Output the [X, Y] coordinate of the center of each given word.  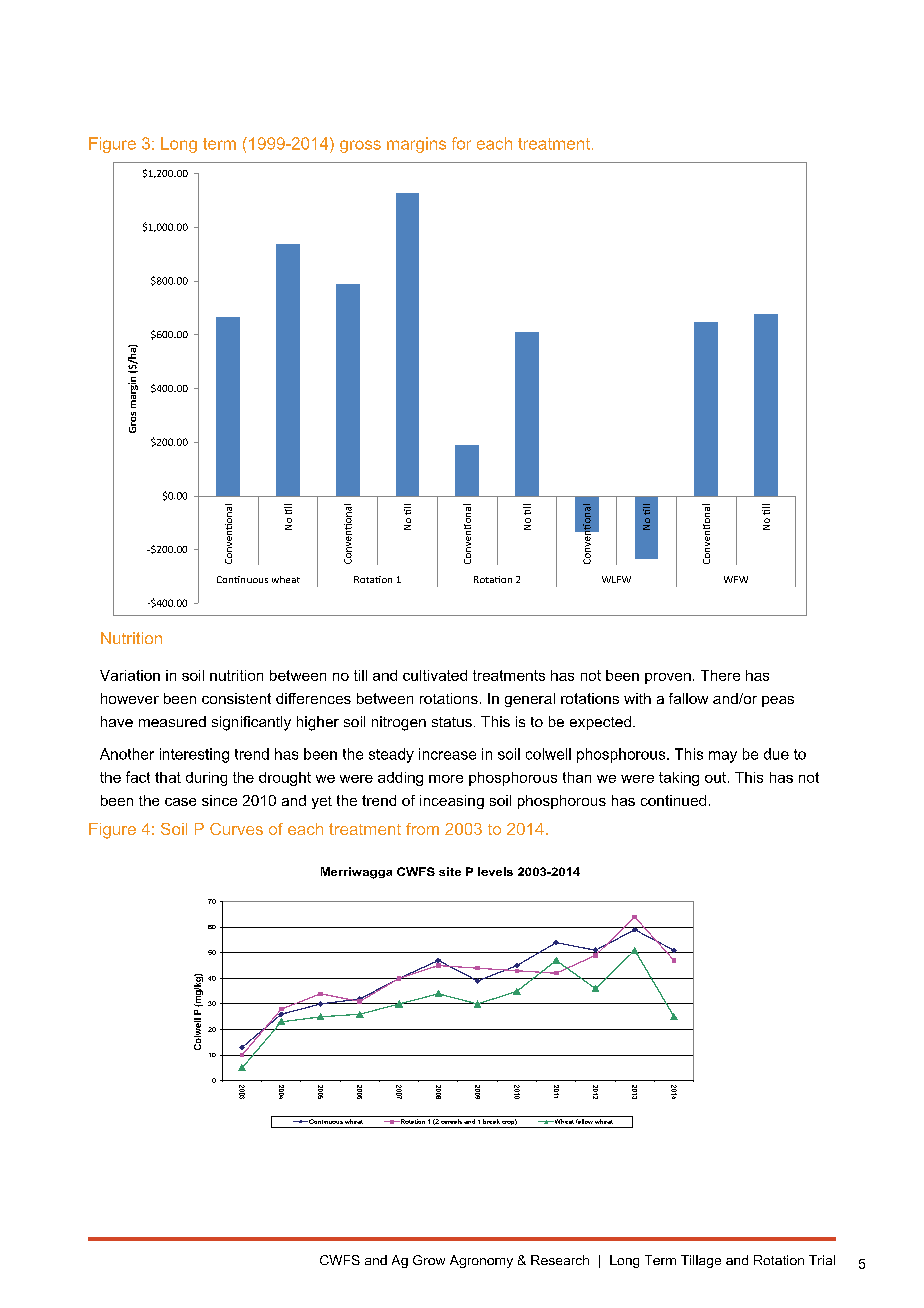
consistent [236, 698]
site [450, 871]
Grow [429, 1260]
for [461, 143]
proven [668, 678]
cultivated [435, 675]
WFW [736, 579]
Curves [236, 829]
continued [673, 800]
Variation [130, 675]
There [720, 675]
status [452, 722]
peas [778, 701]
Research [560, 1260]
